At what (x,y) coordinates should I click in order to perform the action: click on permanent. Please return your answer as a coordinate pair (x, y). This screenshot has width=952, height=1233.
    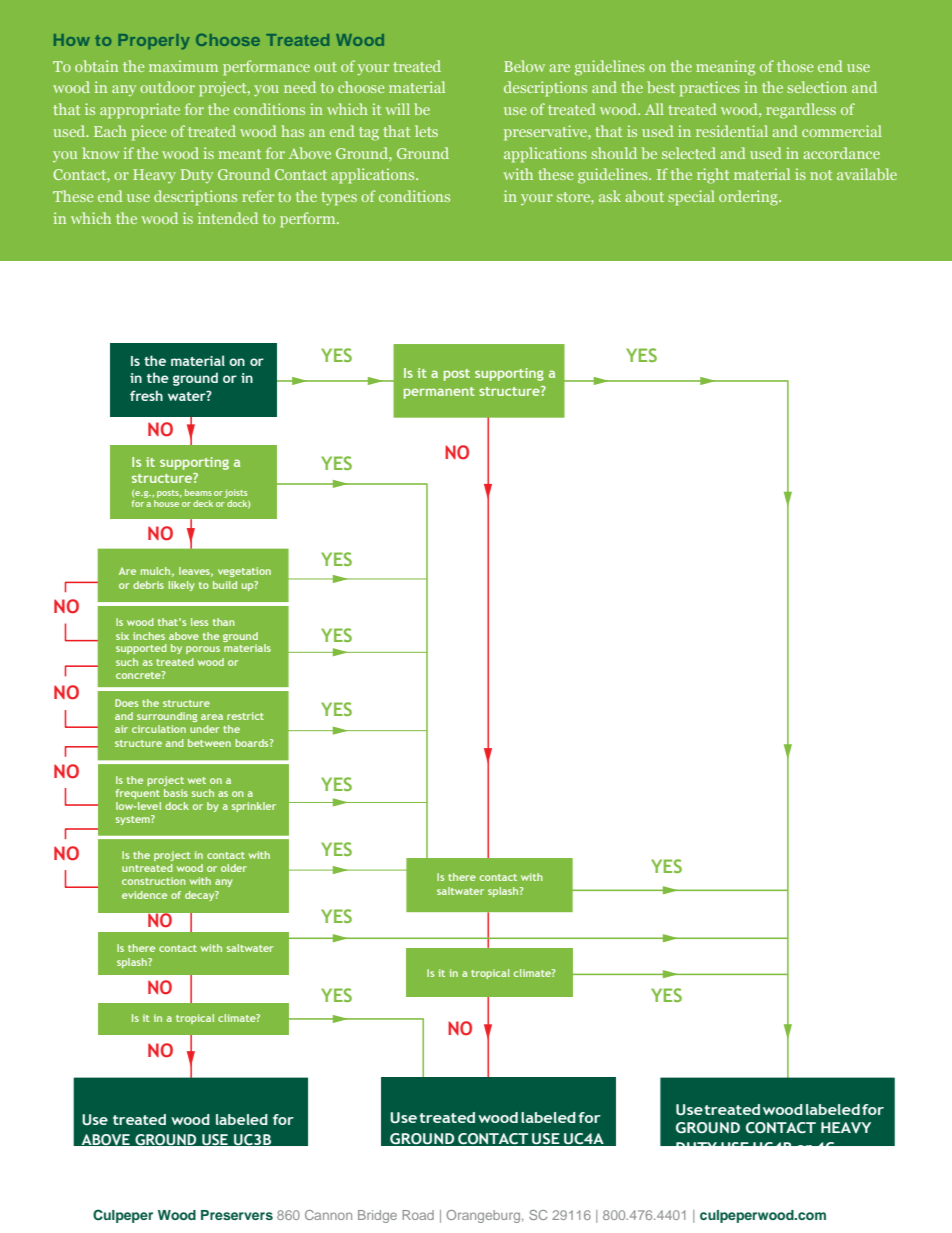
    Looking at the image, I should click on (439, 393).
